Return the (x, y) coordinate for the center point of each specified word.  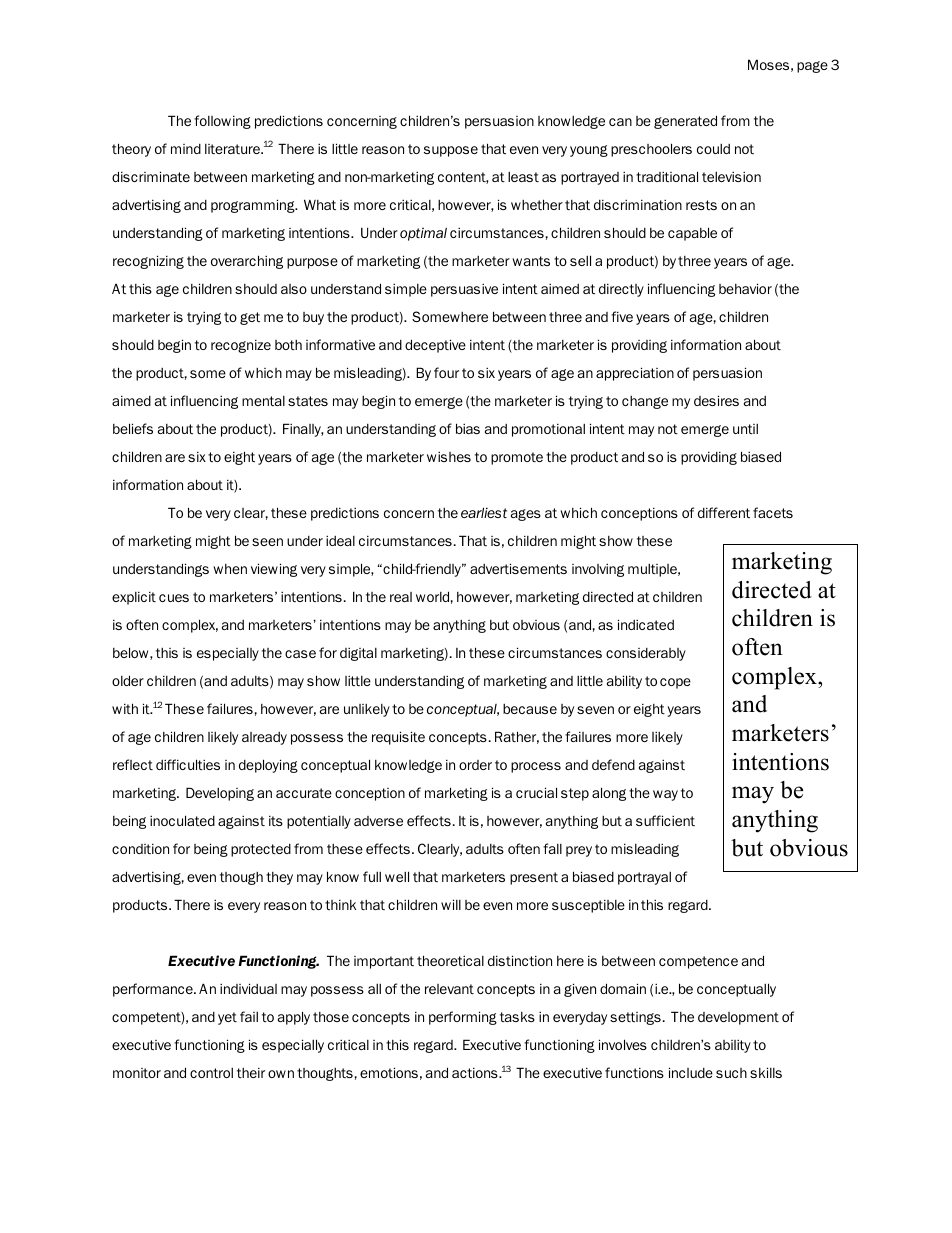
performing (463, 1018)
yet (227, 1018)
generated (685, 122)
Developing (220, 794)
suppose (451, 151)
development (738, 1018)
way (665, 795)
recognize (241, 346)
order (475, 765)
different (724, 512)
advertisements (518, 568)
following (222, 122)
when (230, 569)
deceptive (435, 346)
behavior (745, 288)
